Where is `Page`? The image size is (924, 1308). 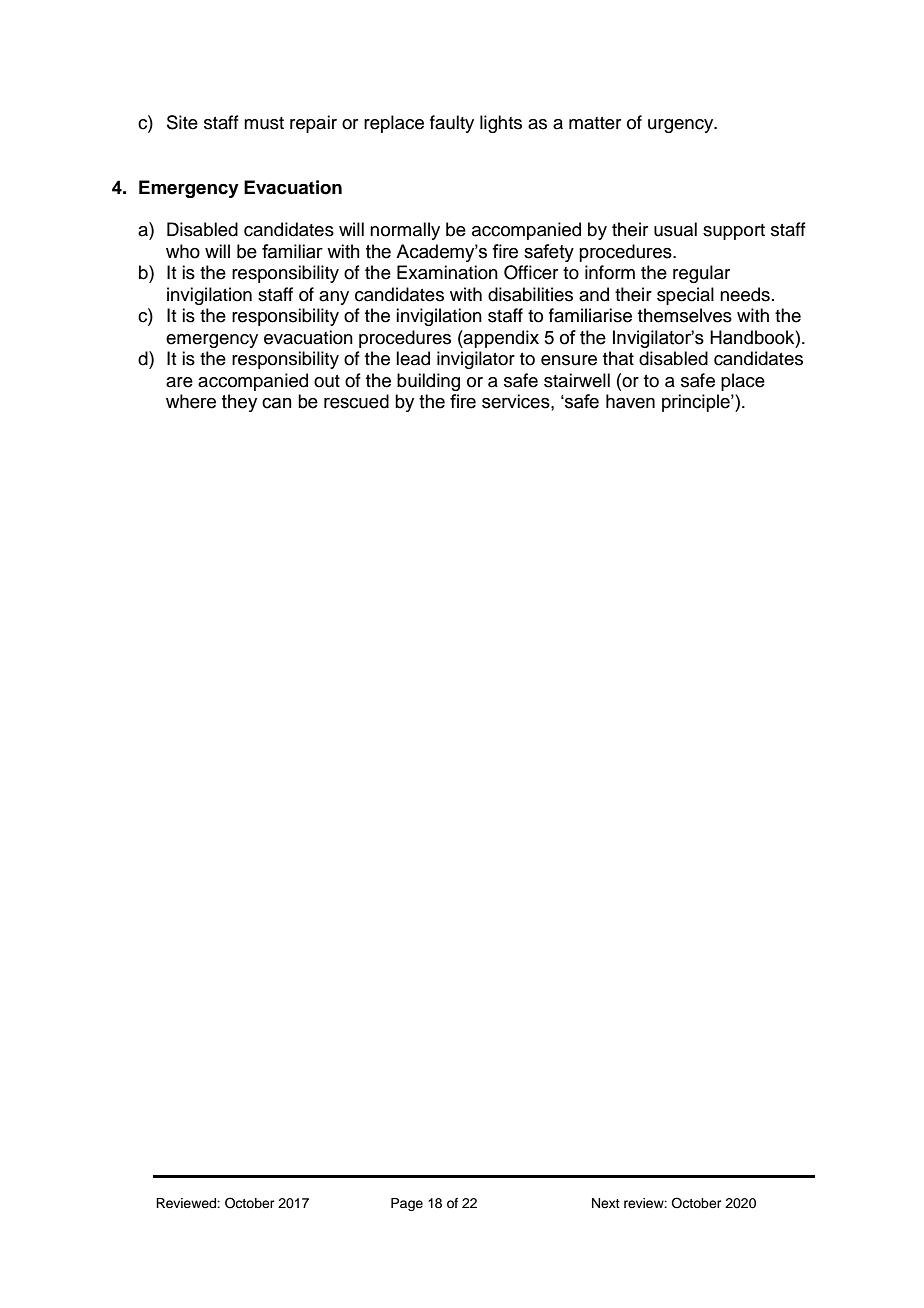 Page is located at coordinates (407, 1204).
